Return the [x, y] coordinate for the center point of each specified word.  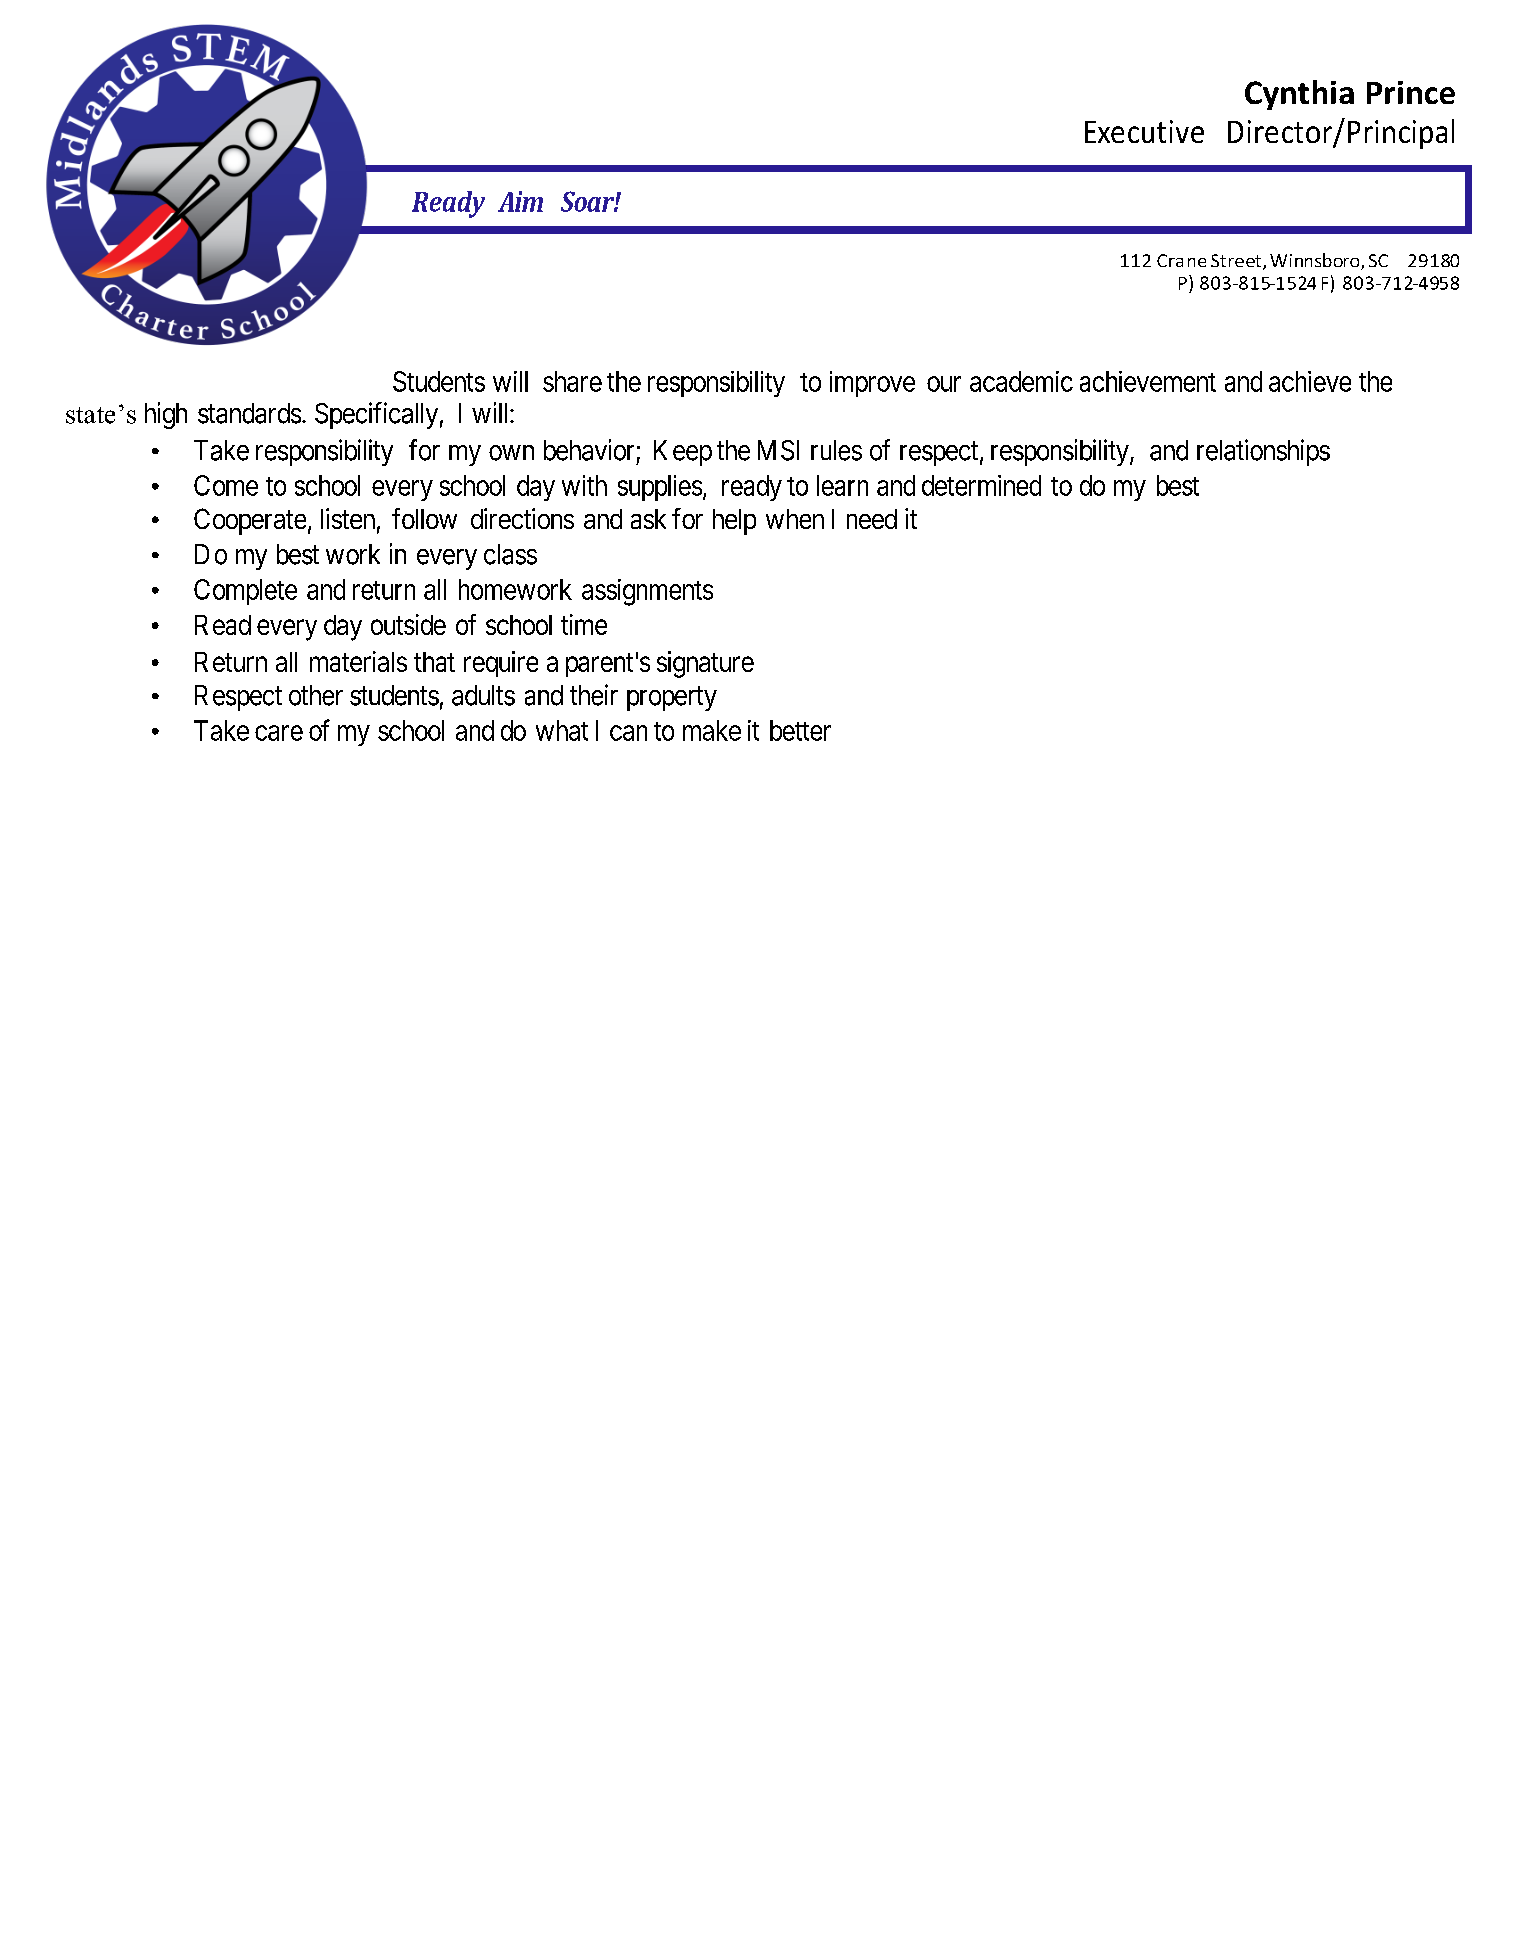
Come [226, 485]
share [572, 381]
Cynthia [1299, 95]
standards [249, 413]
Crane [1181, 260]
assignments [647, 592]
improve [872, 384]
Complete [245, 592]
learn [842, 485]
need [872, 519]
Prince [1411, 92]
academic [1021, 381]
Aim [520, 201]
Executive [1144, 131]
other [316, 695]
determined [981, 485]
